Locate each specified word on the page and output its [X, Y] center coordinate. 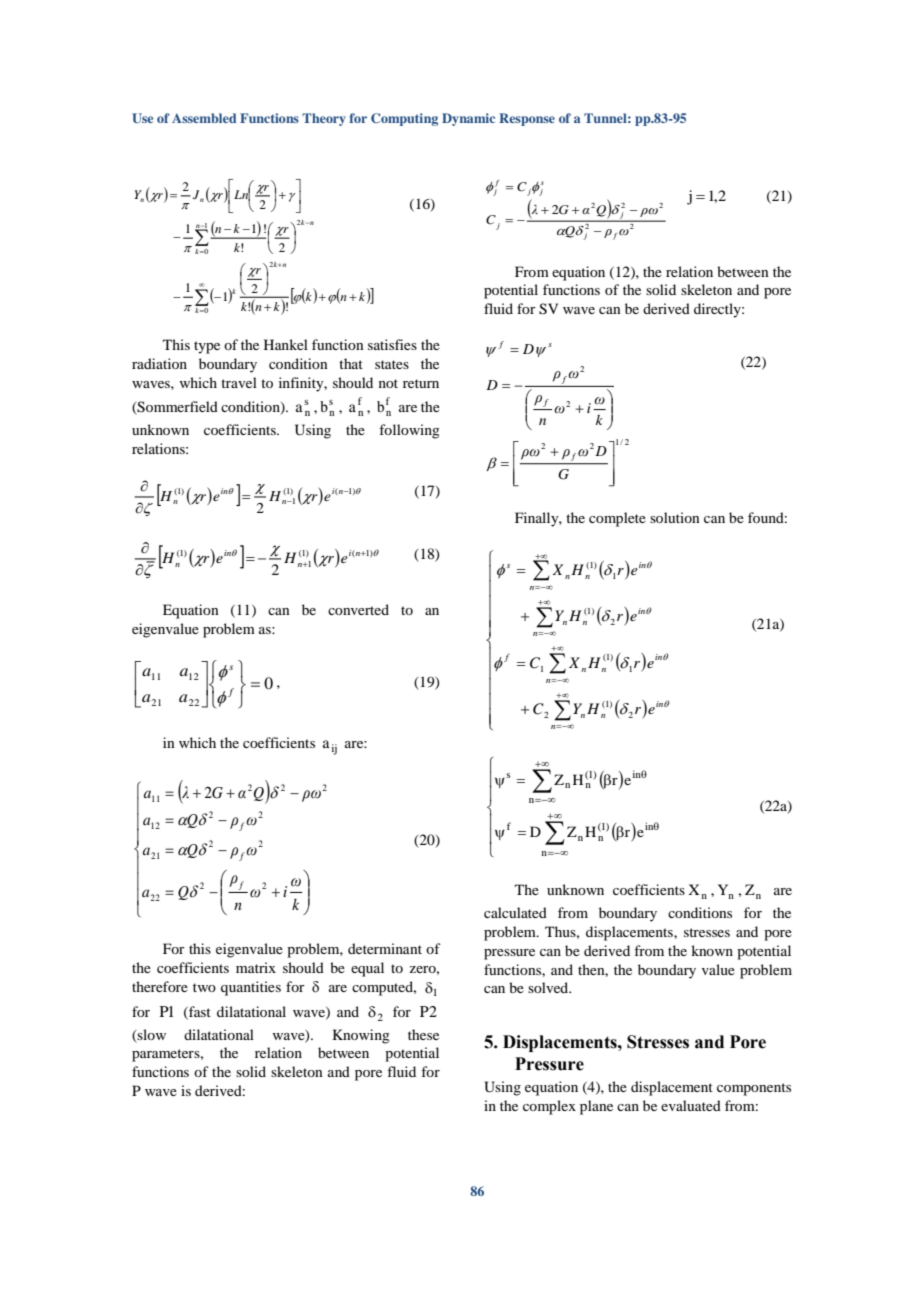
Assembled [204, 118]
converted [358, 609]
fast [199, 1012]
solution [675, 517]
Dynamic [468, 119]
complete [617, 519]
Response [527, 119]
